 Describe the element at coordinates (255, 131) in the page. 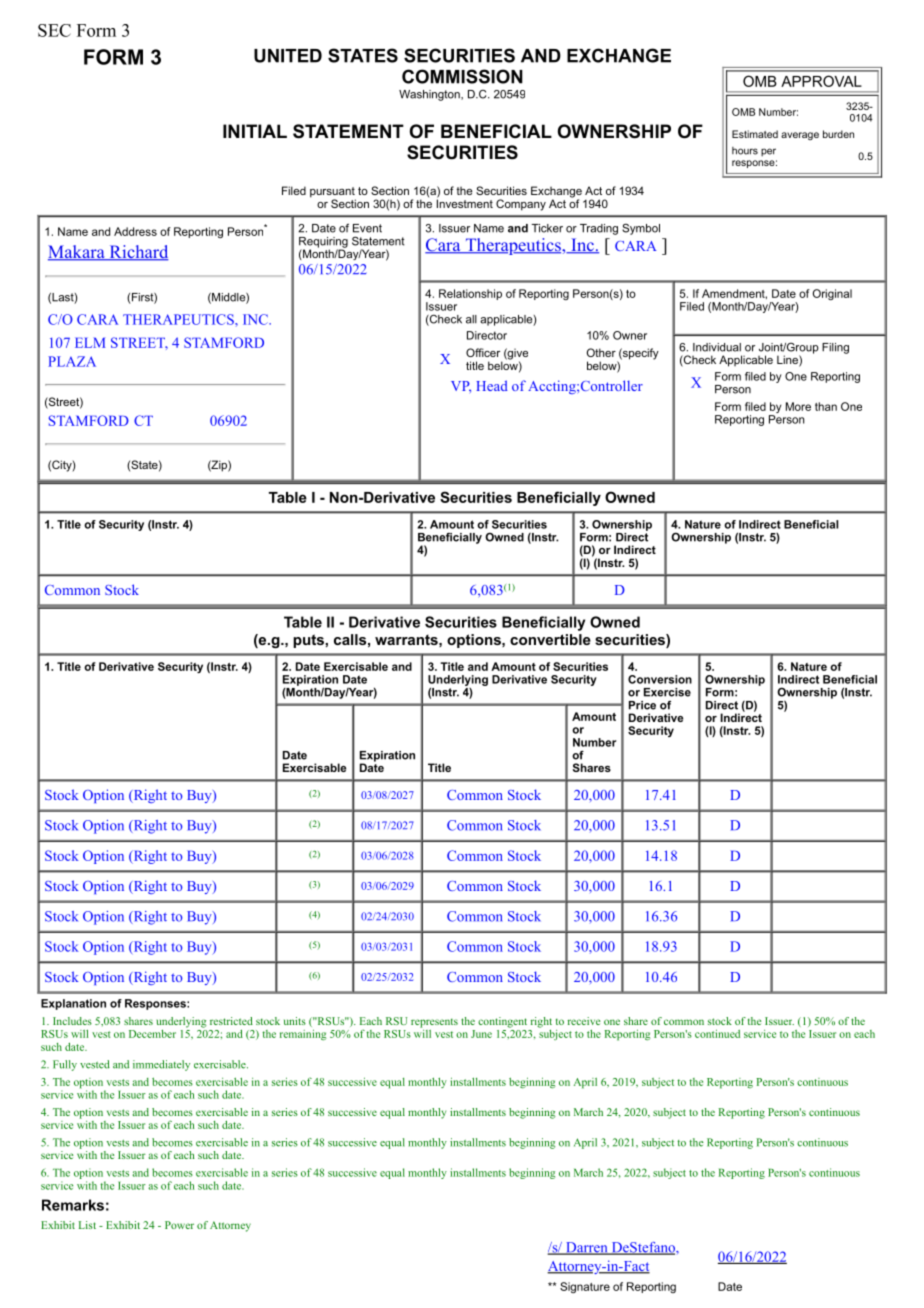

I see `INITIAL` at that location.
